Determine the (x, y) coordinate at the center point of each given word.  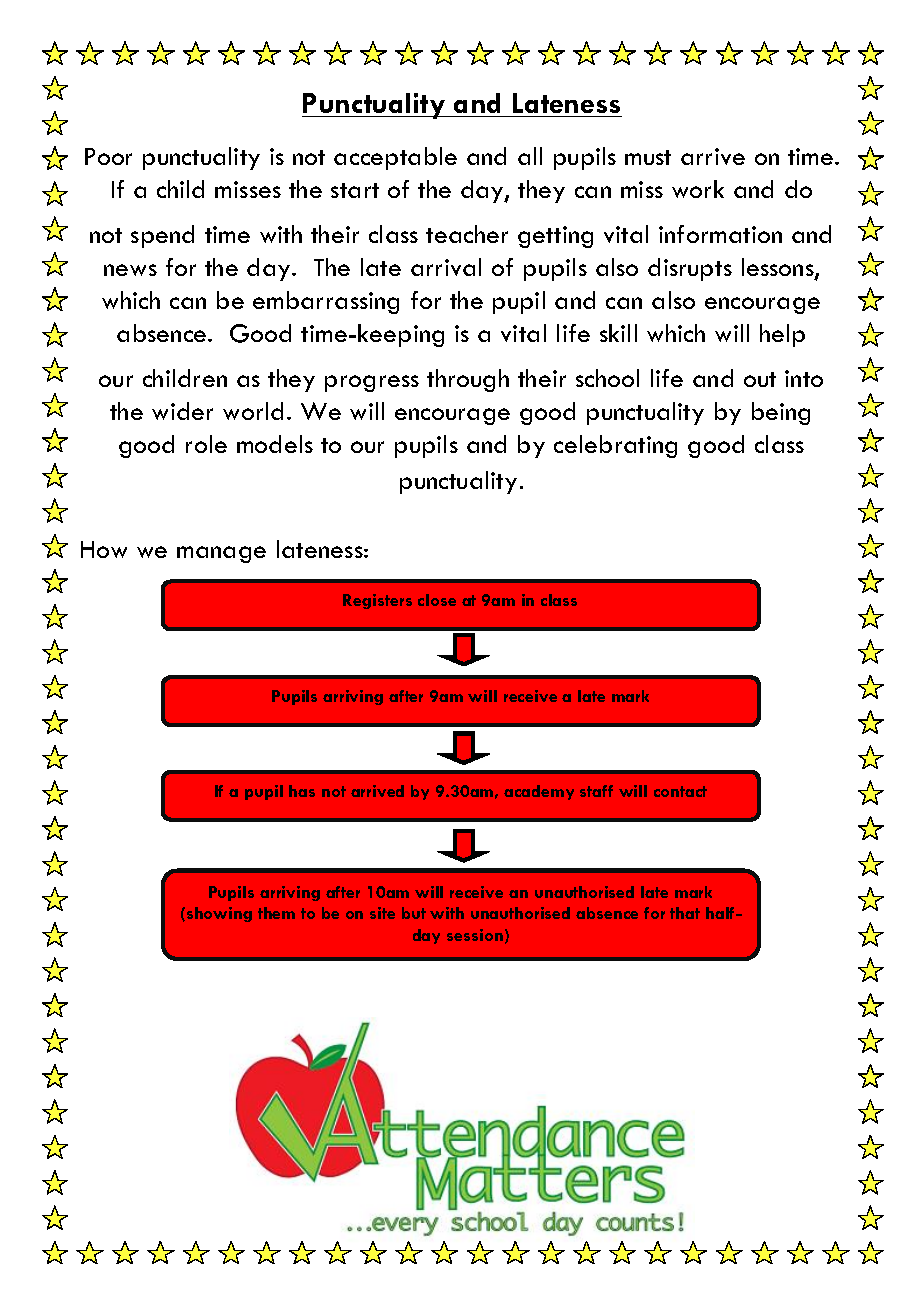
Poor (108, 156)
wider (182, 411)
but (414, 913)
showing (218, 914)
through (468, 380)
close (437, 600)
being (781, 413)
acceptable (395, 158)
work (698, 189)
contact (680, 791)
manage (221, 554)
